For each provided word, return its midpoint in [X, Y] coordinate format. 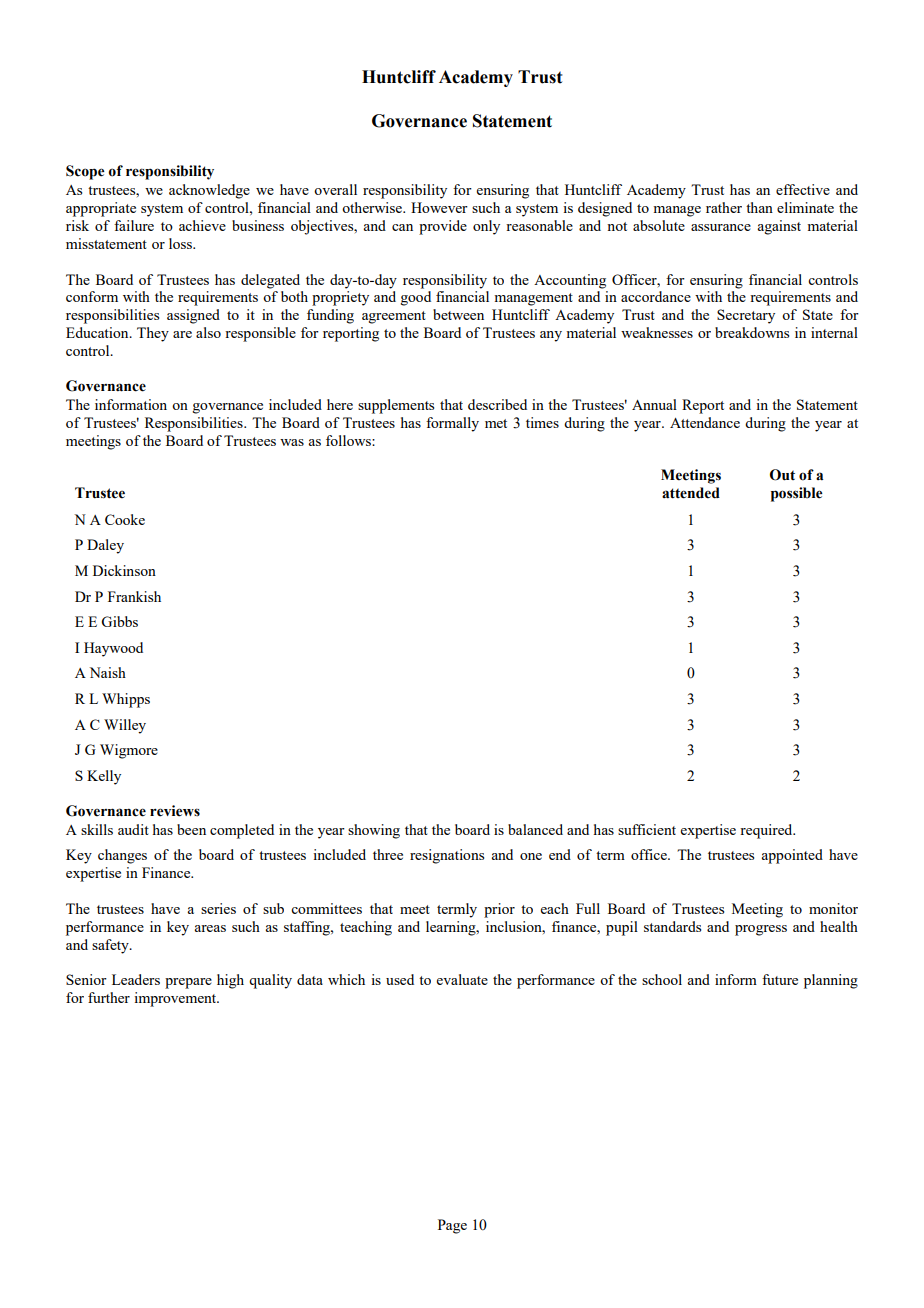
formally [452, 424]
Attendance [705, 422]
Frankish [134, 596]
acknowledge [209, 191]
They [153, 334]
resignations [447, 856]
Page [452, 1226]
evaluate [462, 979]
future [780, 979]
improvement [176, 999]
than [759, 207]
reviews [175, 811]
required [767, 831]
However [439, 207]
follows [349, 440]
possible [797, 494]
